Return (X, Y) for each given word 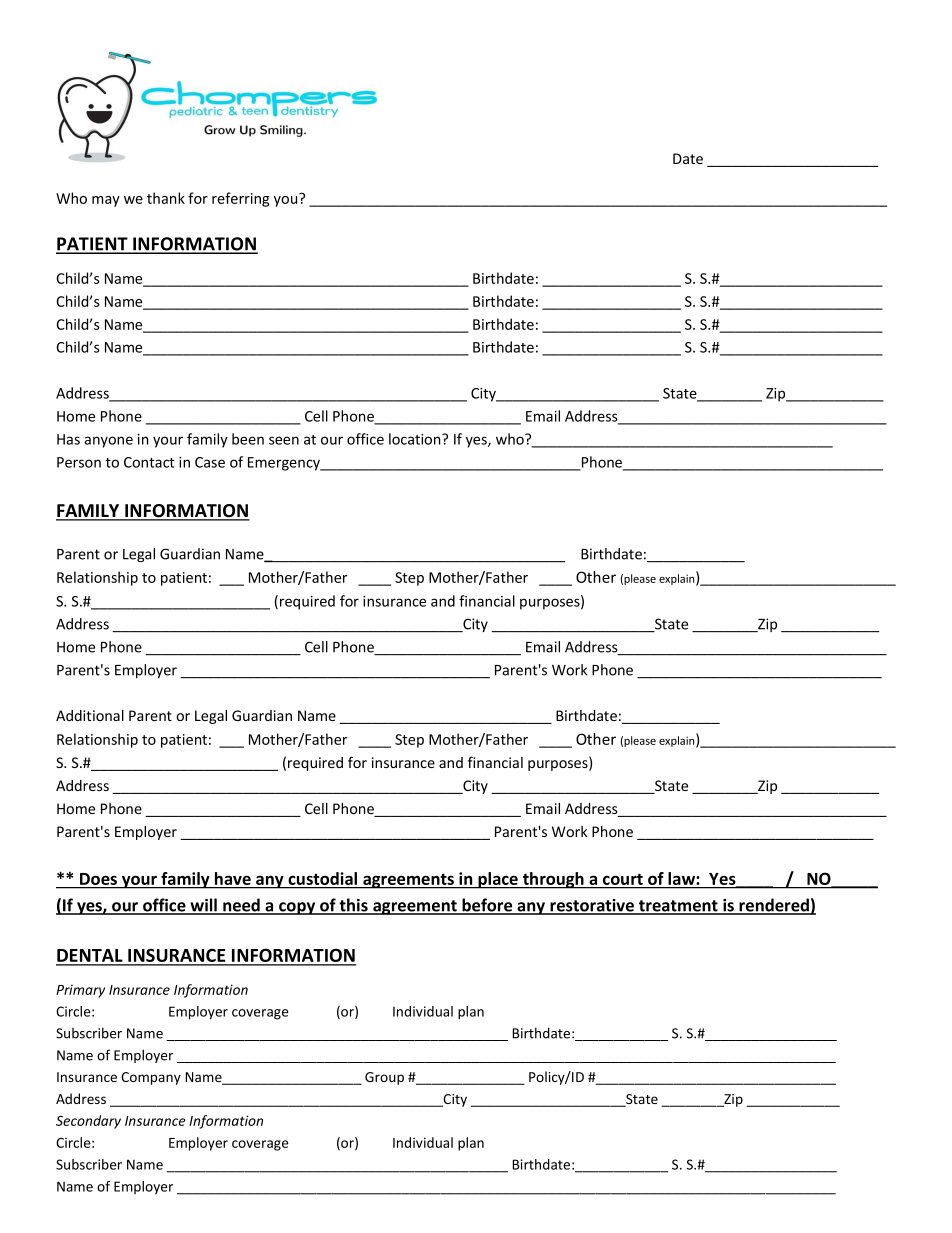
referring (241, 199)
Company (151, 1078)
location (416, 439)
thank (166, 198)
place (498, 880)
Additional (90, 715)
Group (384, 1078)
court (623, 880)
